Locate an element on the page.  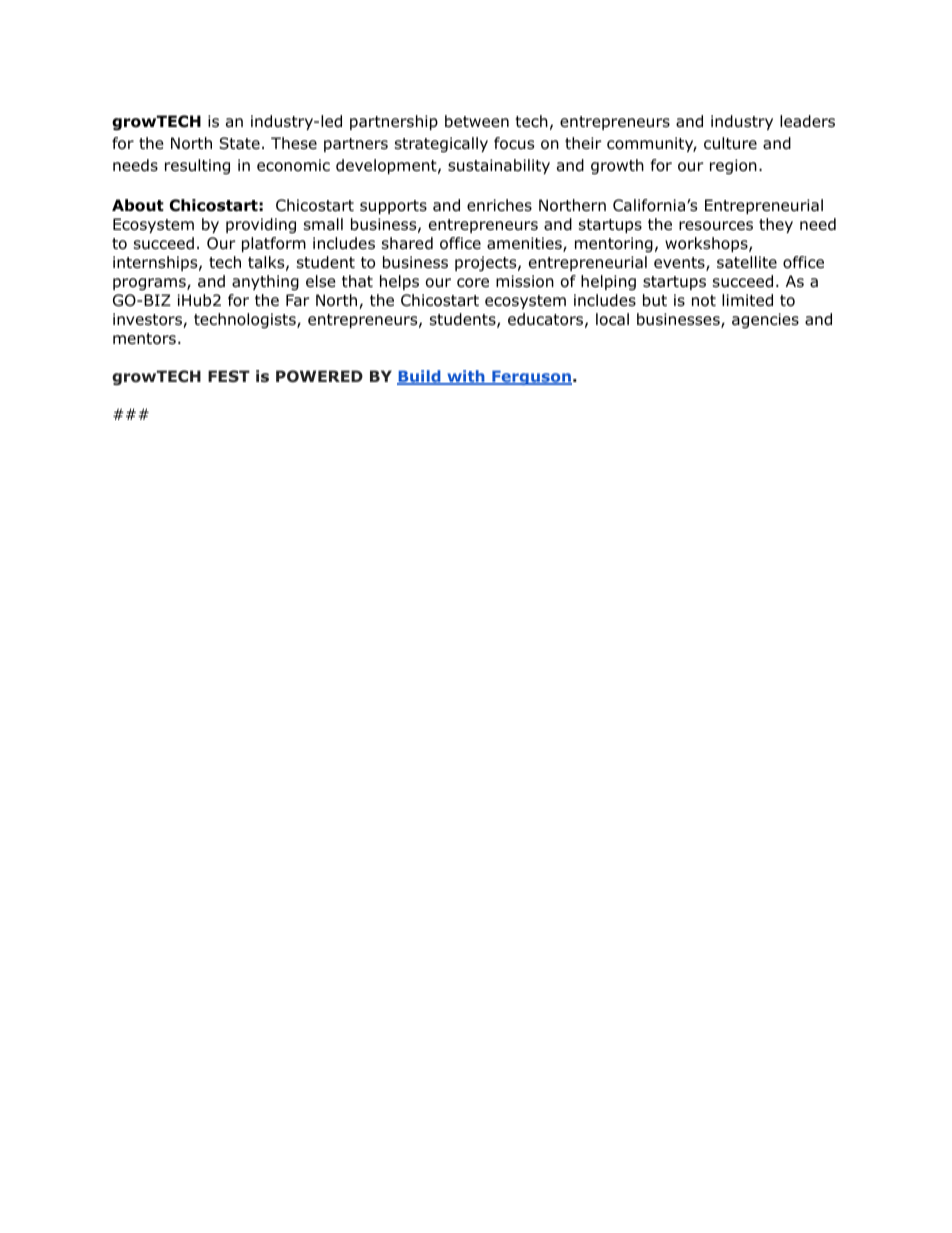
not is located at coordinates (704, 301).
